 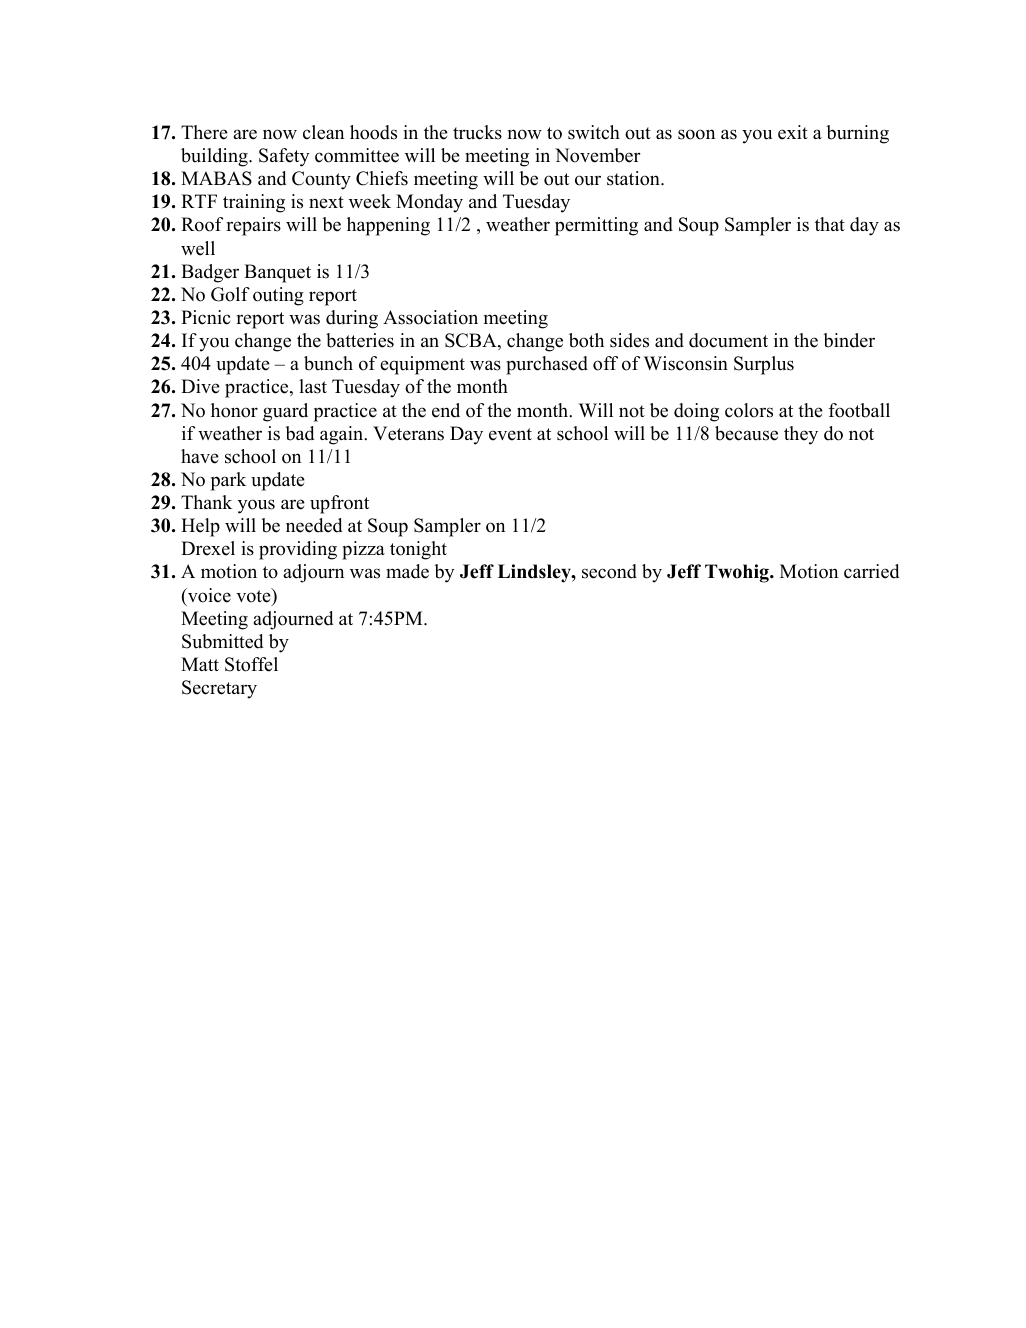 I want to click on carried, so click(x=871, y=571).
